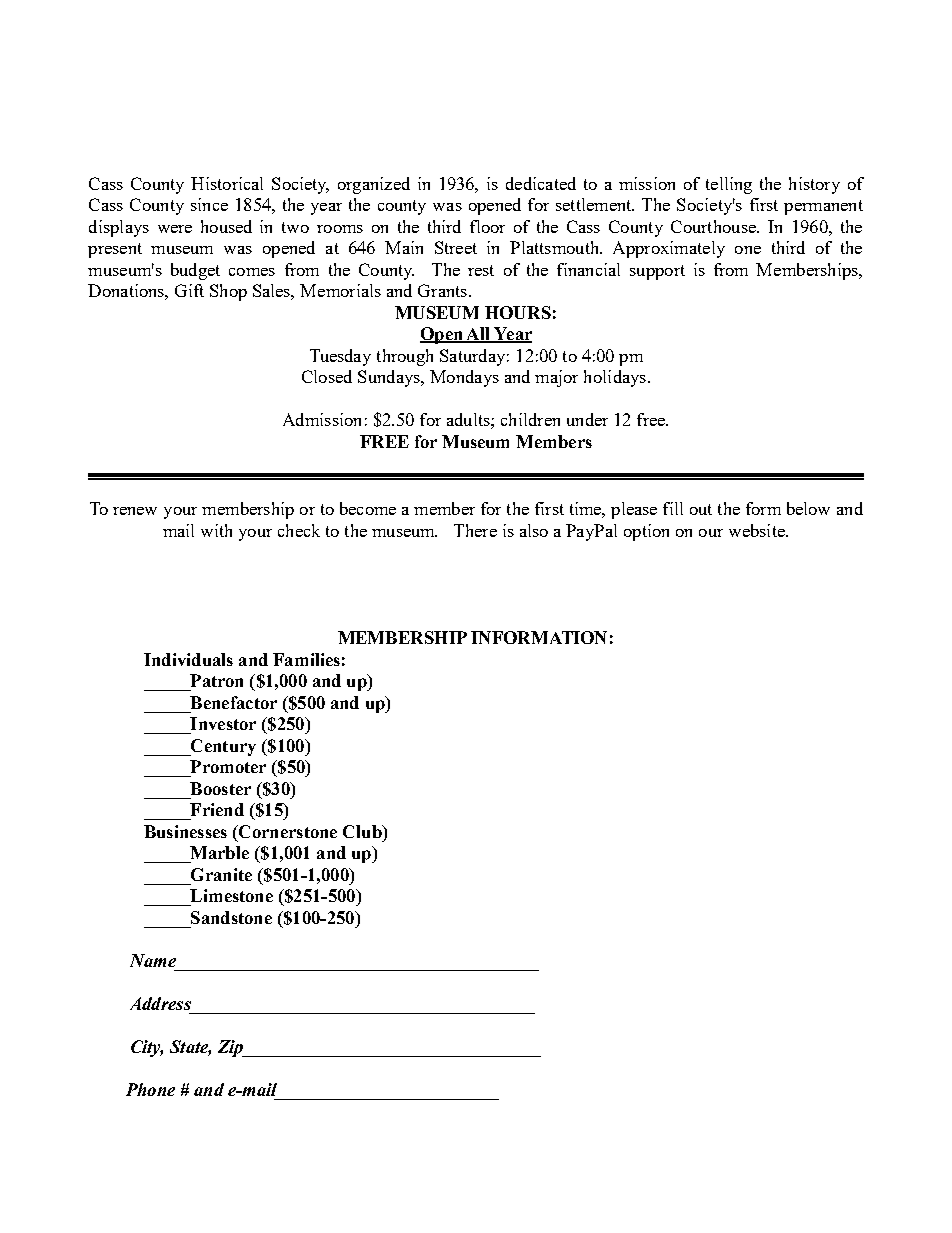 This screenshot has width=952, height=1233. I want to click on Mondays, so click(464, 378).
